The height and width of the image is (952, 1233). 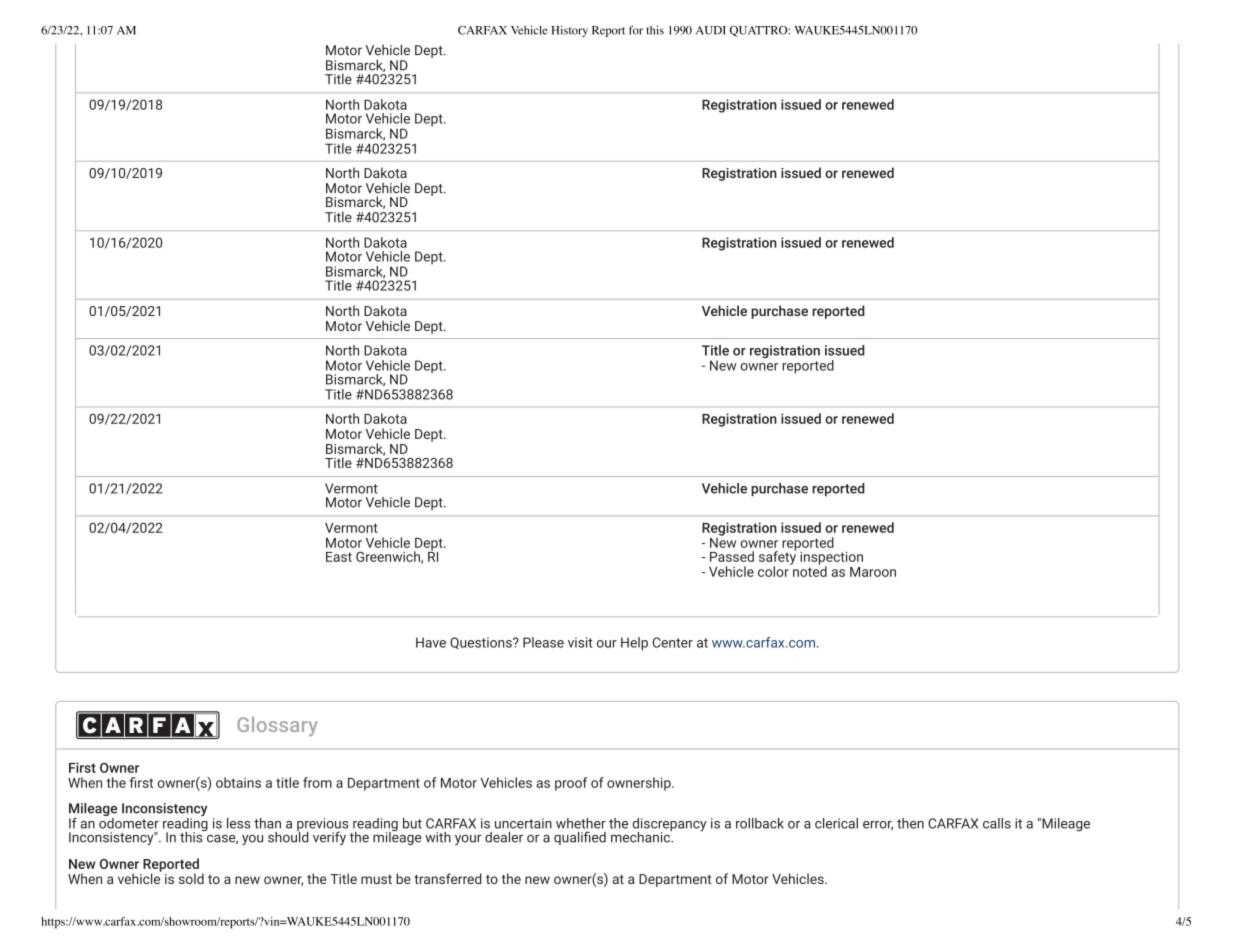 I want to click on East, so click(x=339, y=557).
